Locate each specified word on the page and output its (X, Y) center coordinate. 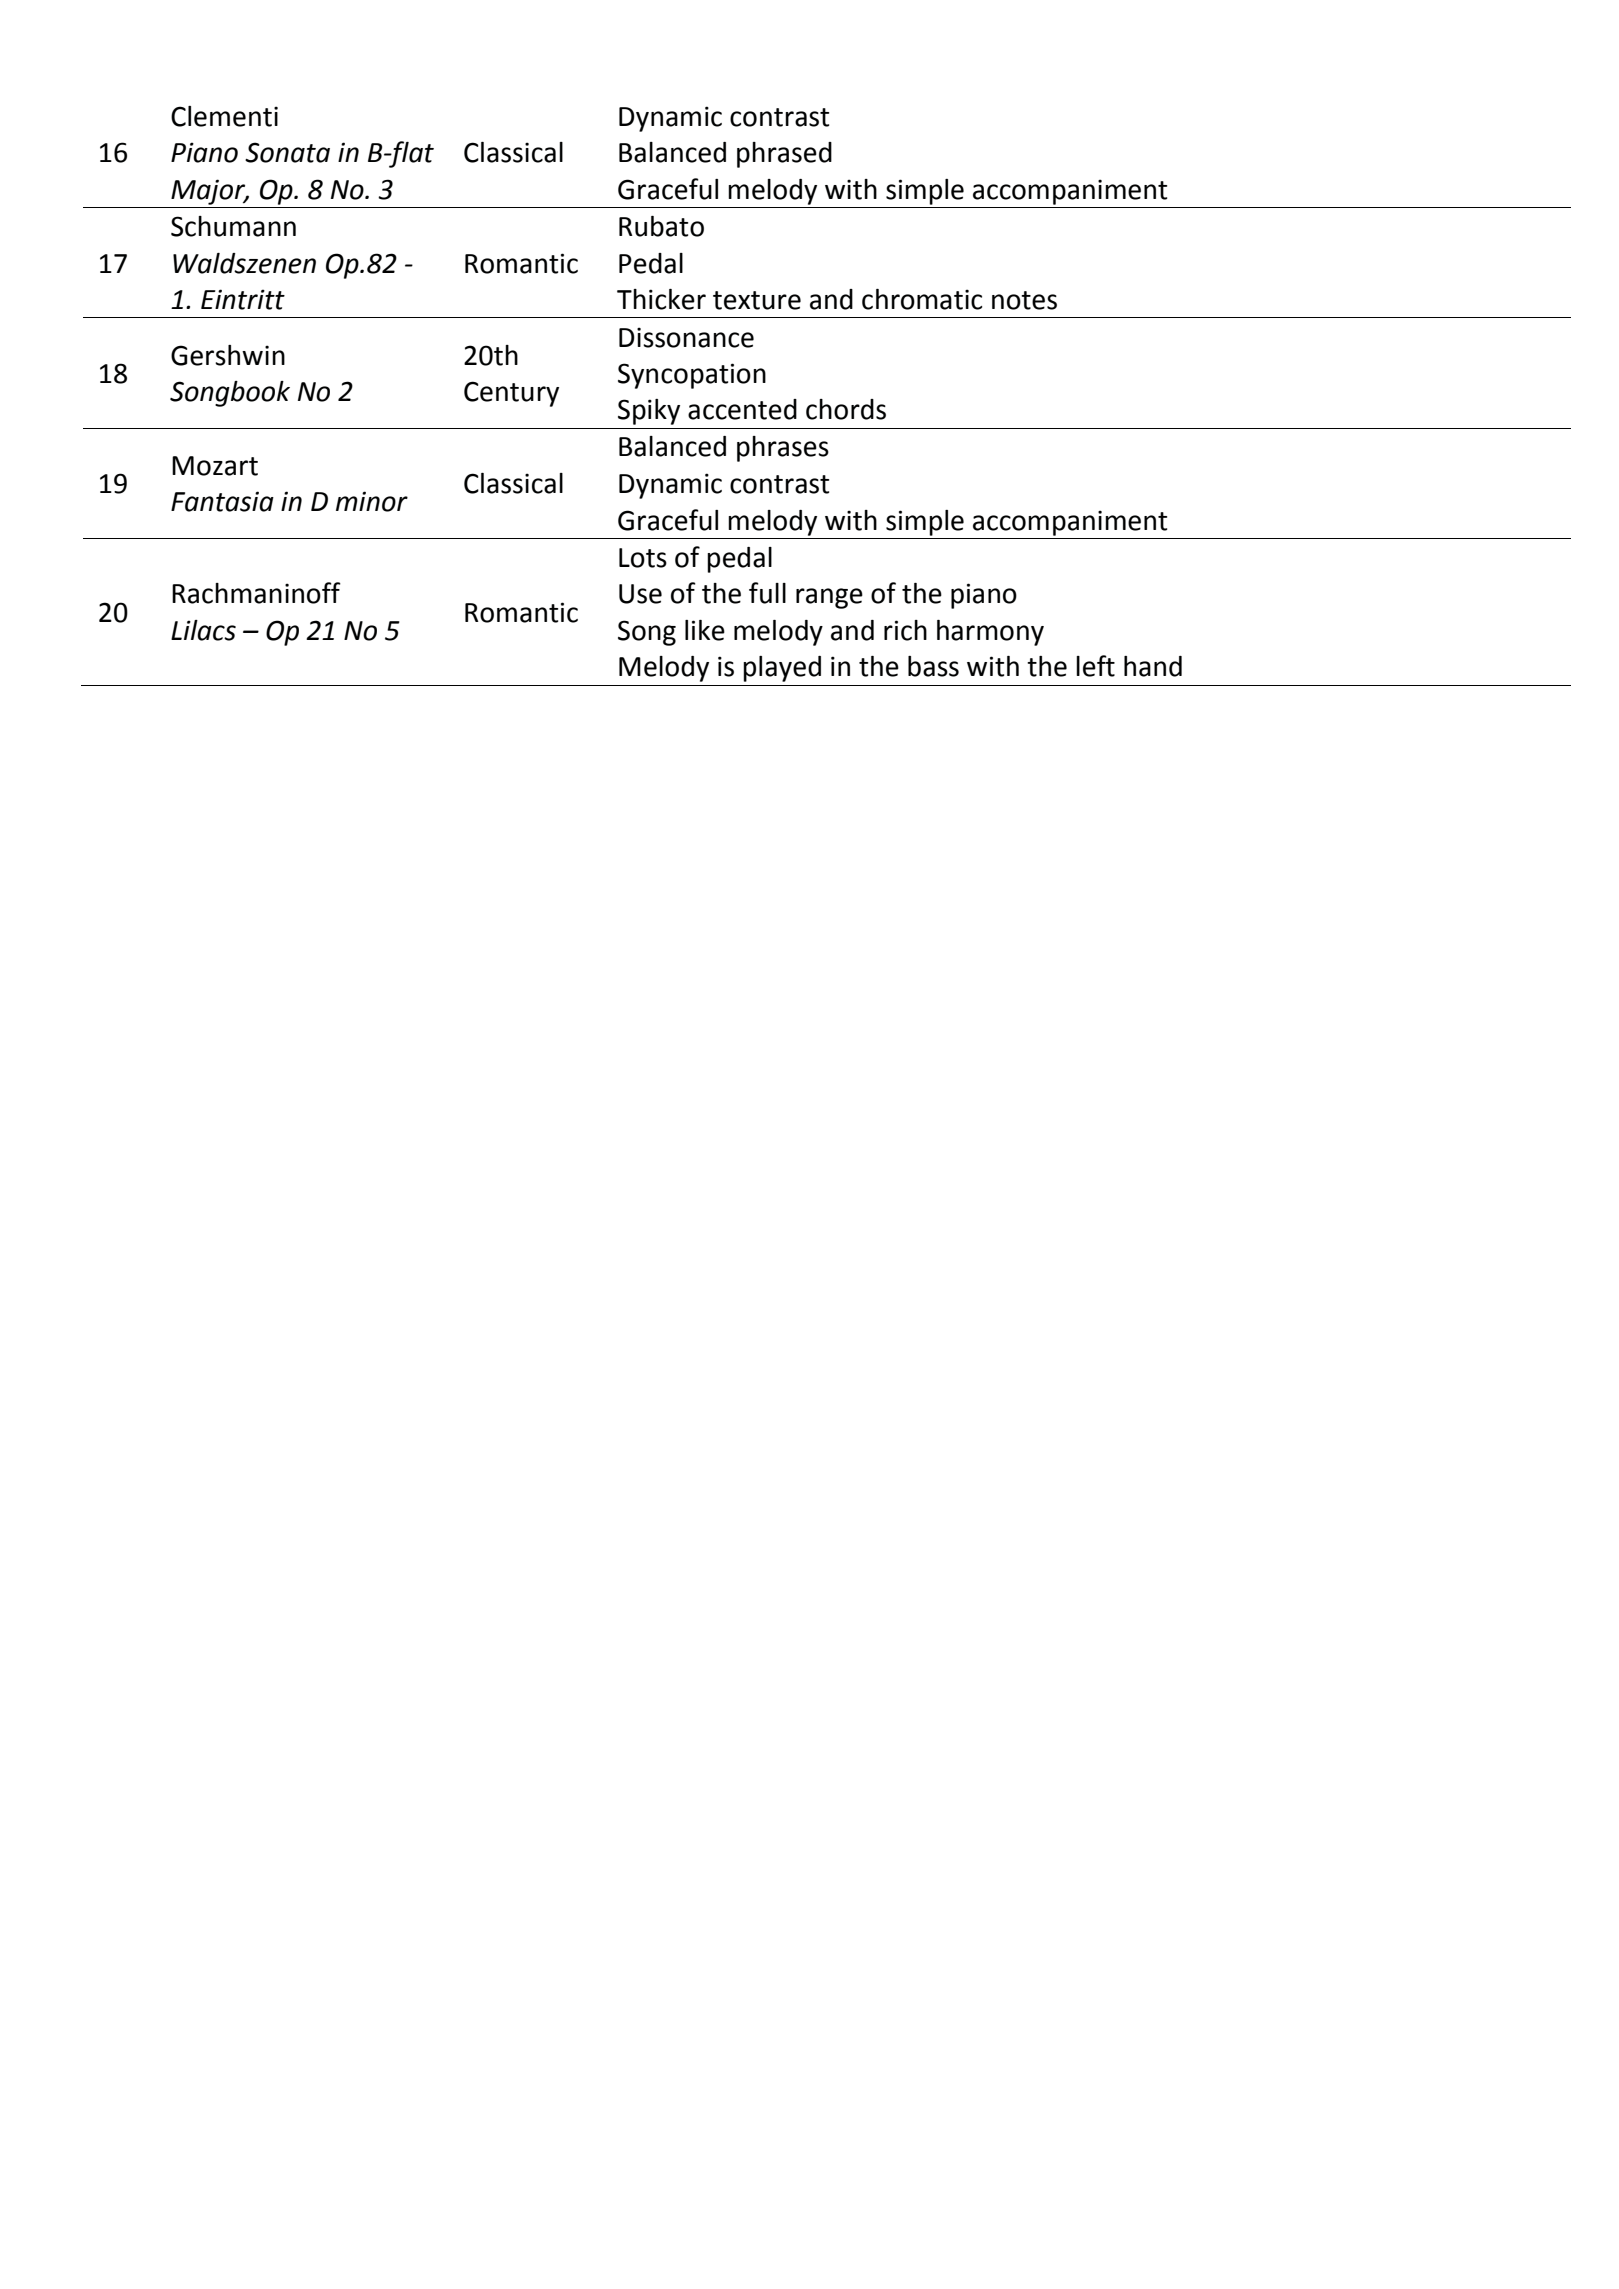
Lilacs (203, 630)
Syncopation (692, 376)
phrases (783, 449)
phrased (784, 155)
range (829, 598)
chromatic (922, 299)
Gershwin (228, 355)
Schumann (233, 226)
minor (372, 501)
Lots (643, 558)
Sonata (287, 152)
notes (1024, 300)
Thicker (661, 299)
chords (846, 409)
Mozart (215, 466)
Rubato (661, 226)
